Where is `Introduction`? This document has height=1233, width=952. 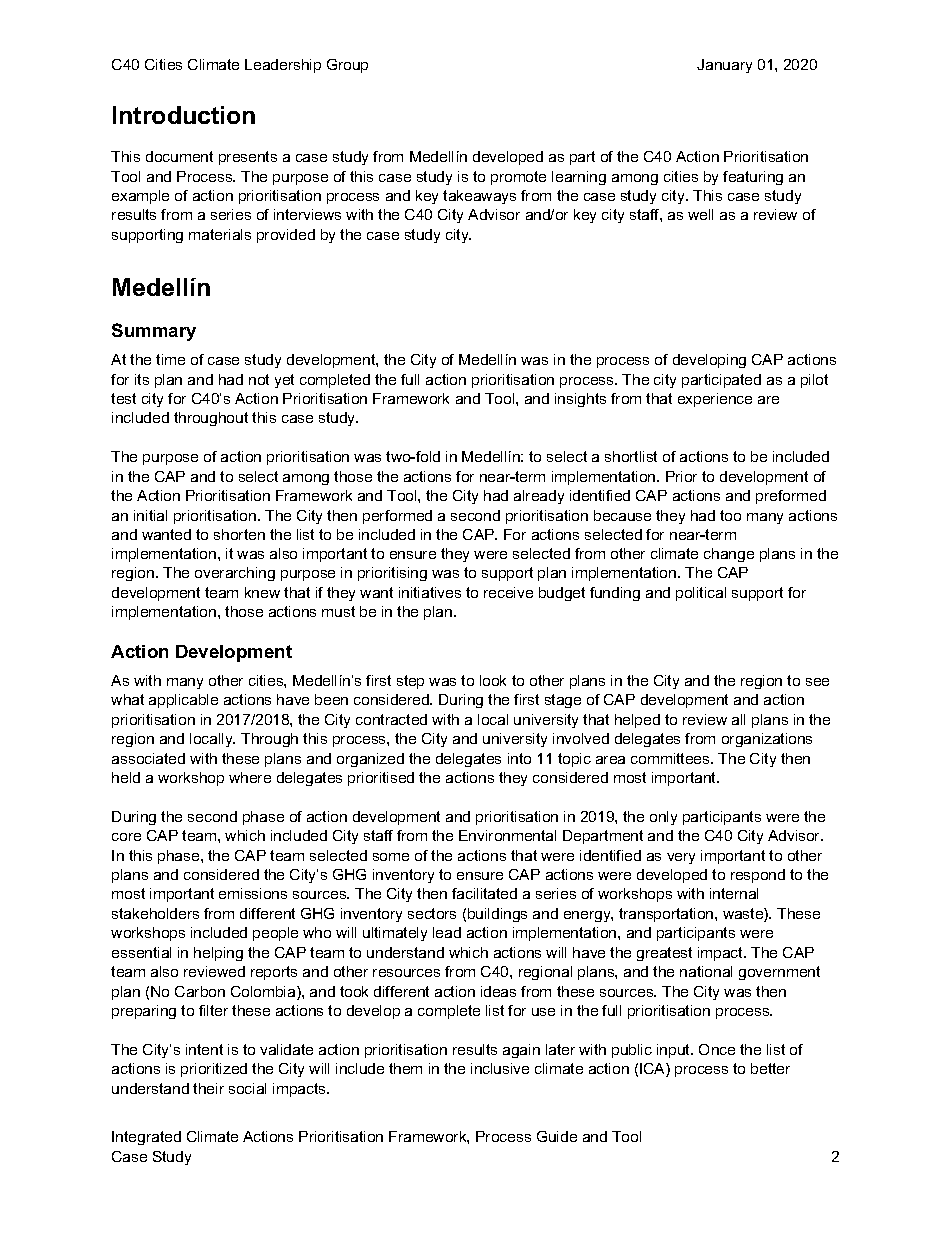
Introduction is located at coordinates (184, 115).
